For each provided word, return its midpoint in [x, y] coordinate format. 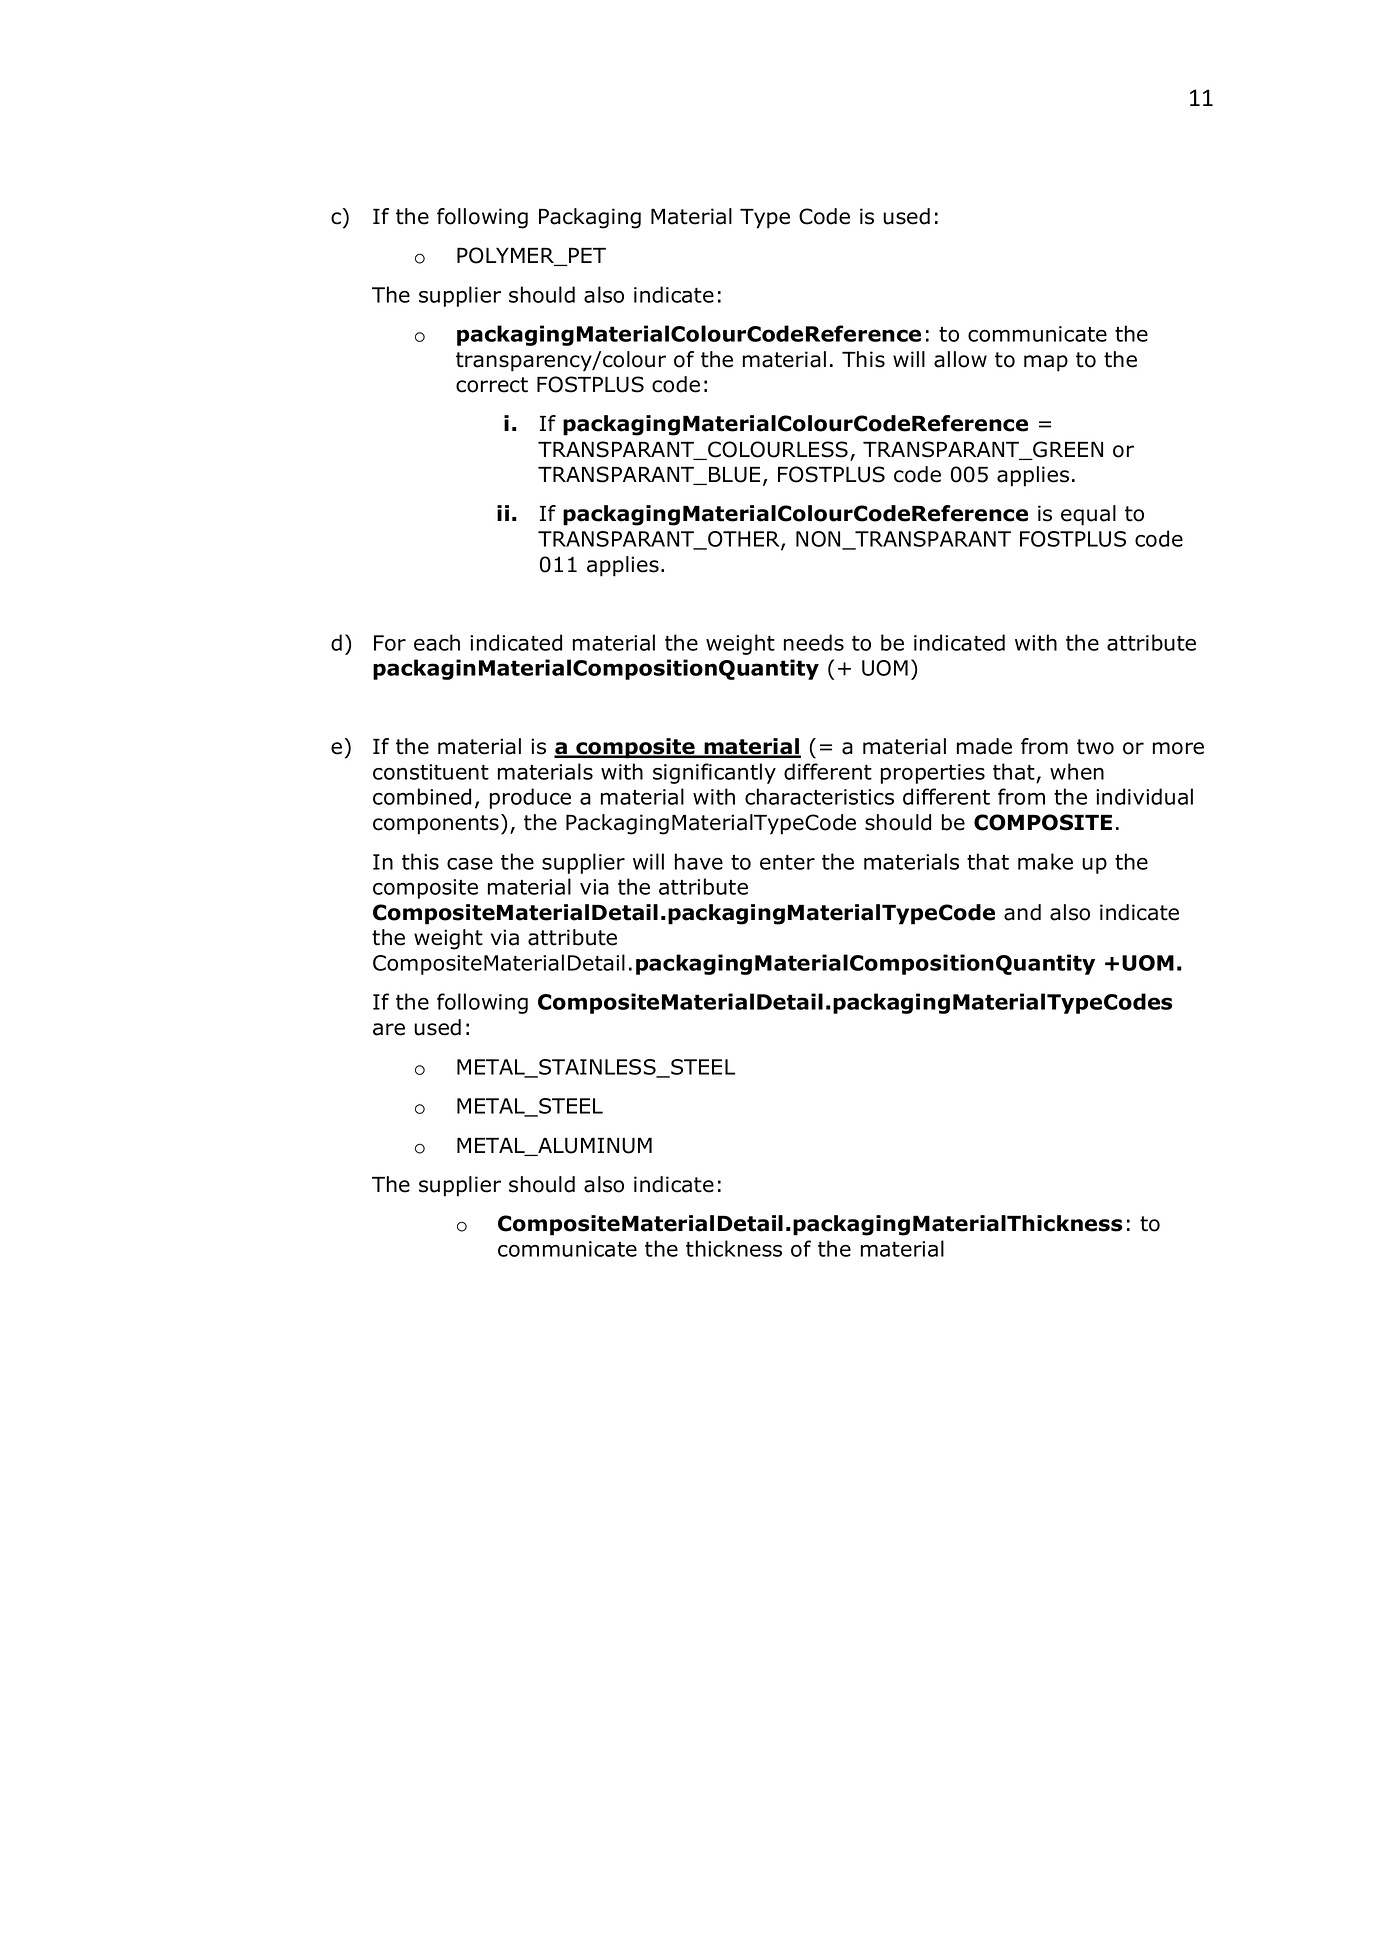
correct [492, 385]
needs [814, 642]
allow [960, 359]
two [1095, 747]
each [437, 642]
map [1046, 363]
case [470, 864]
